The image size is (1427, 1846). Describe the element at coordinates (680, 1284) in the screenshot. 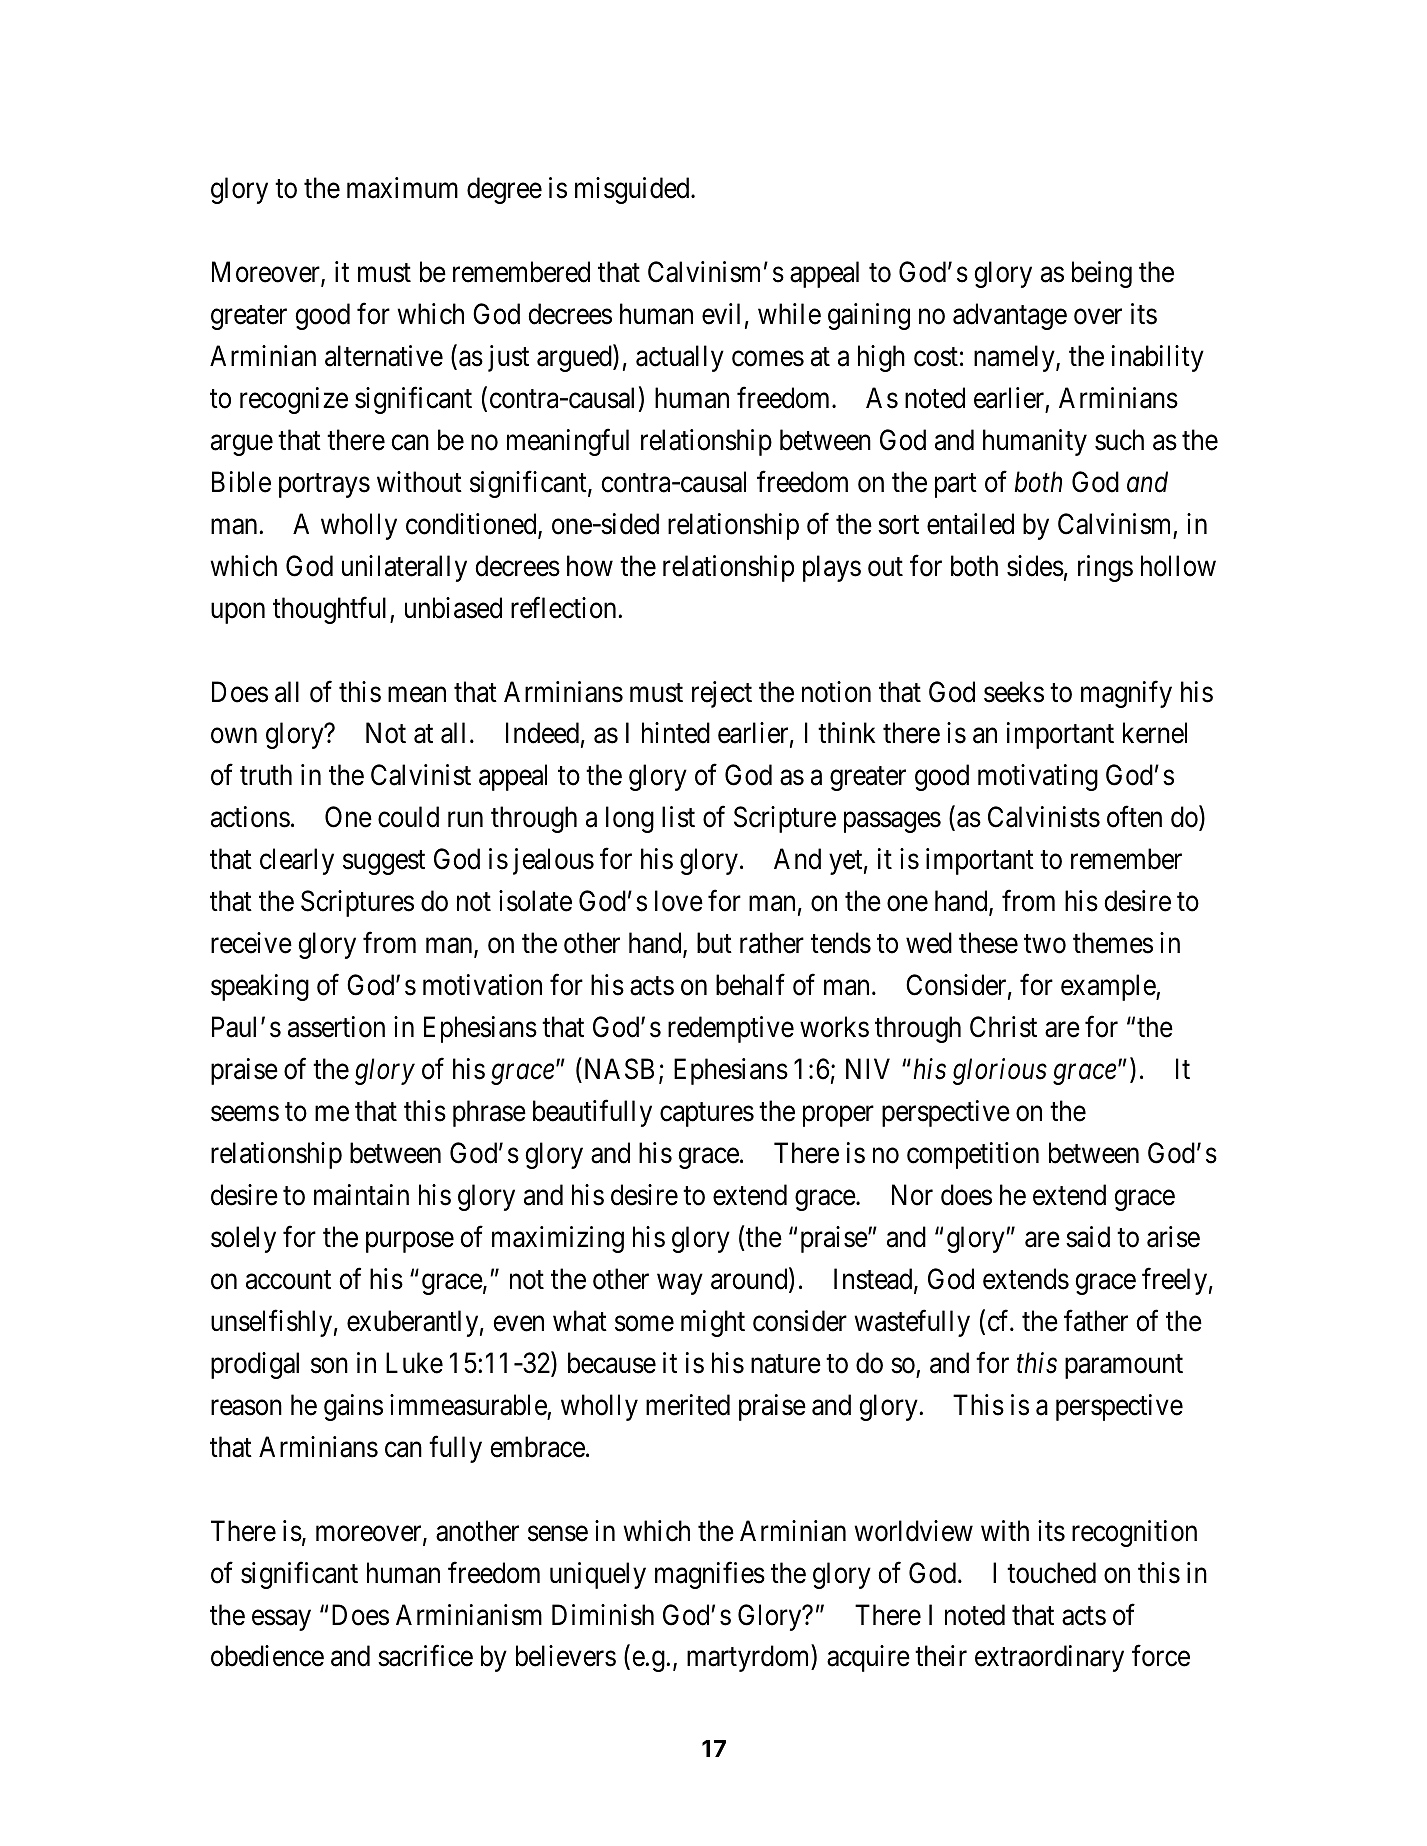

I see `way` at that location.
